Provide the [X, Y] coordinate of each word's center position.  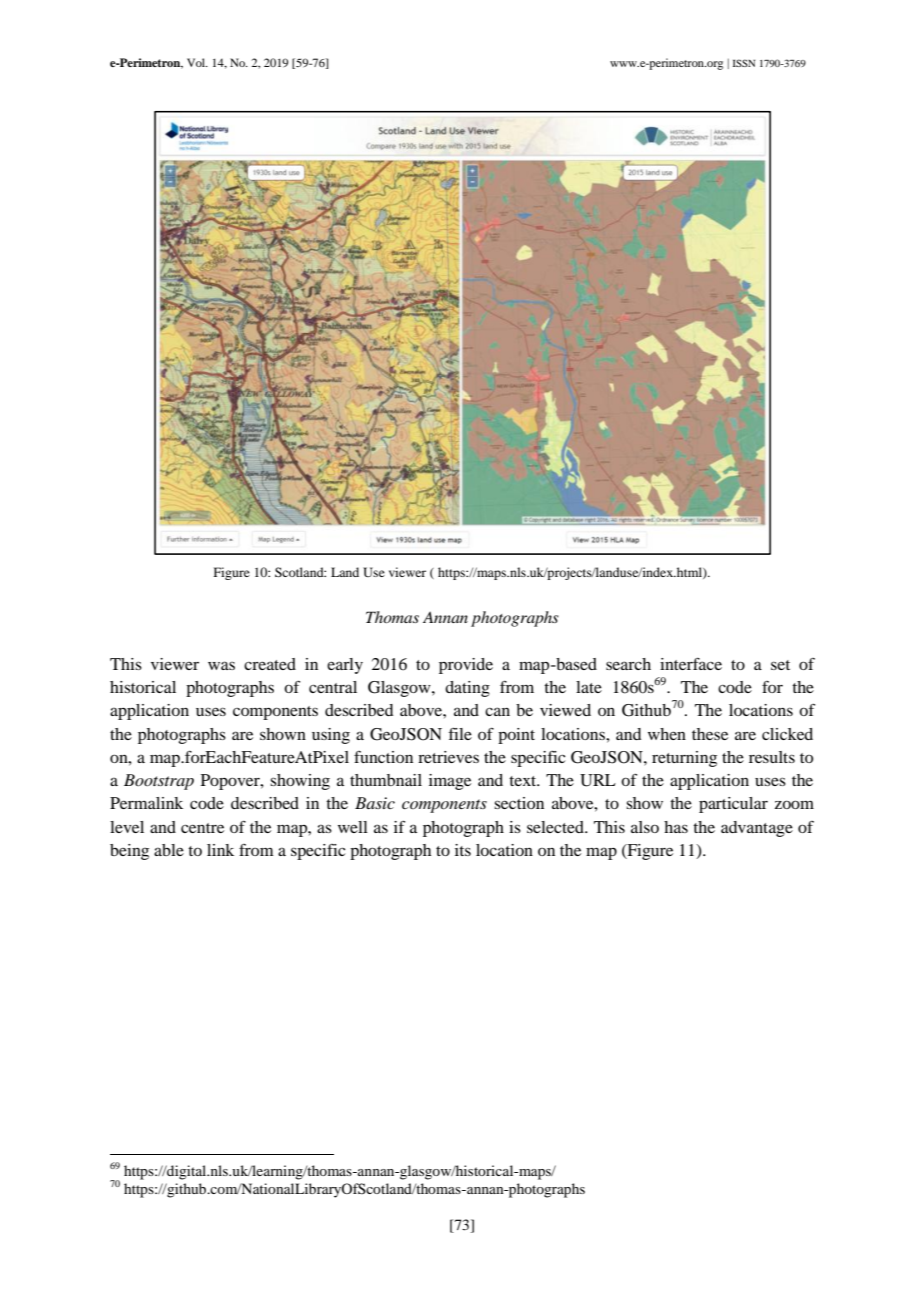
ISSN [744, 63]
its [463, 850]
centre [202, 828]
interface [691, 664]
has [676, 827]
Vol [197, 62]
